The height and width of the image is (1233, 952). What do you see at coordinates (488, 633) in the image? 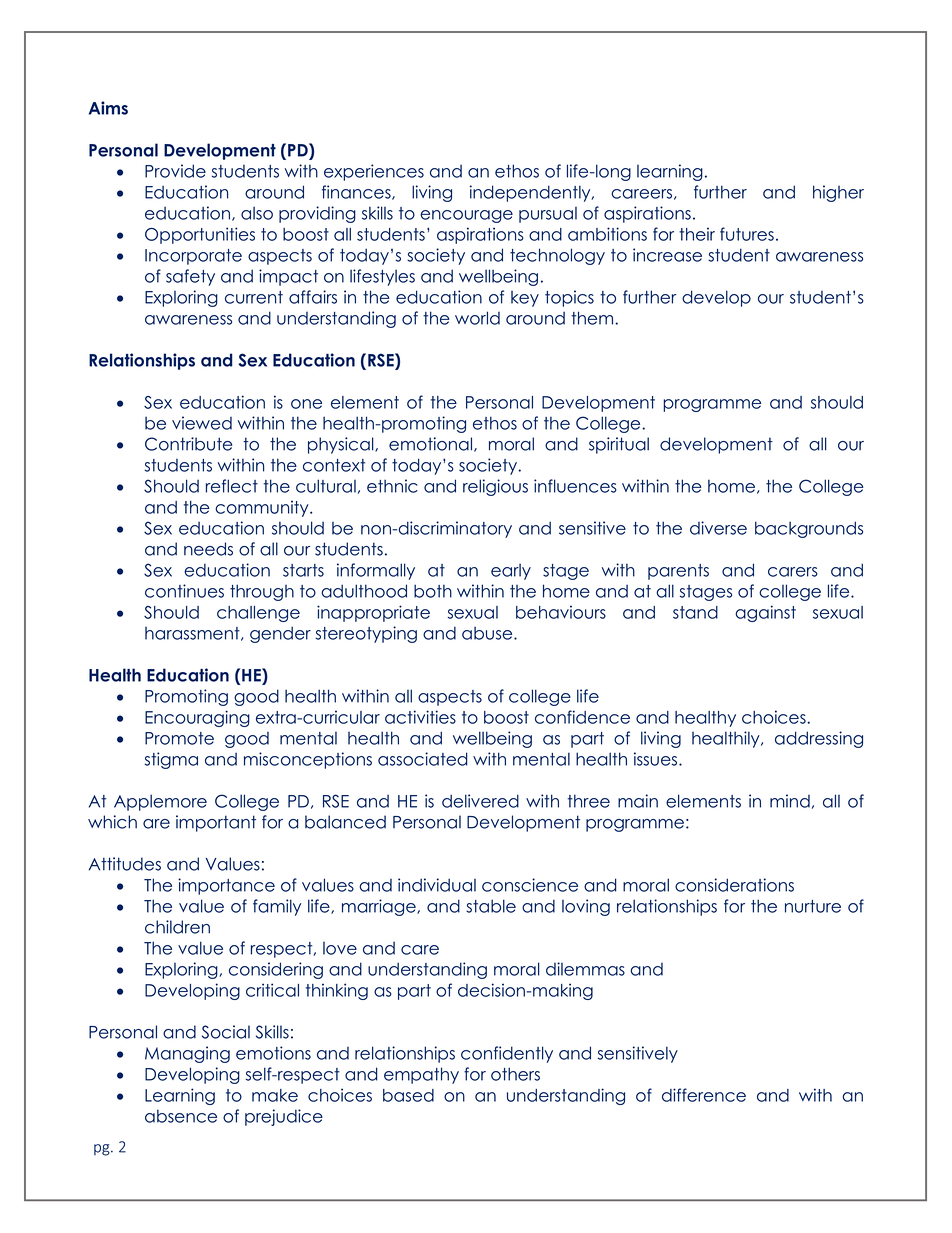
I see `abuse` at bounding box center [488, 633].
